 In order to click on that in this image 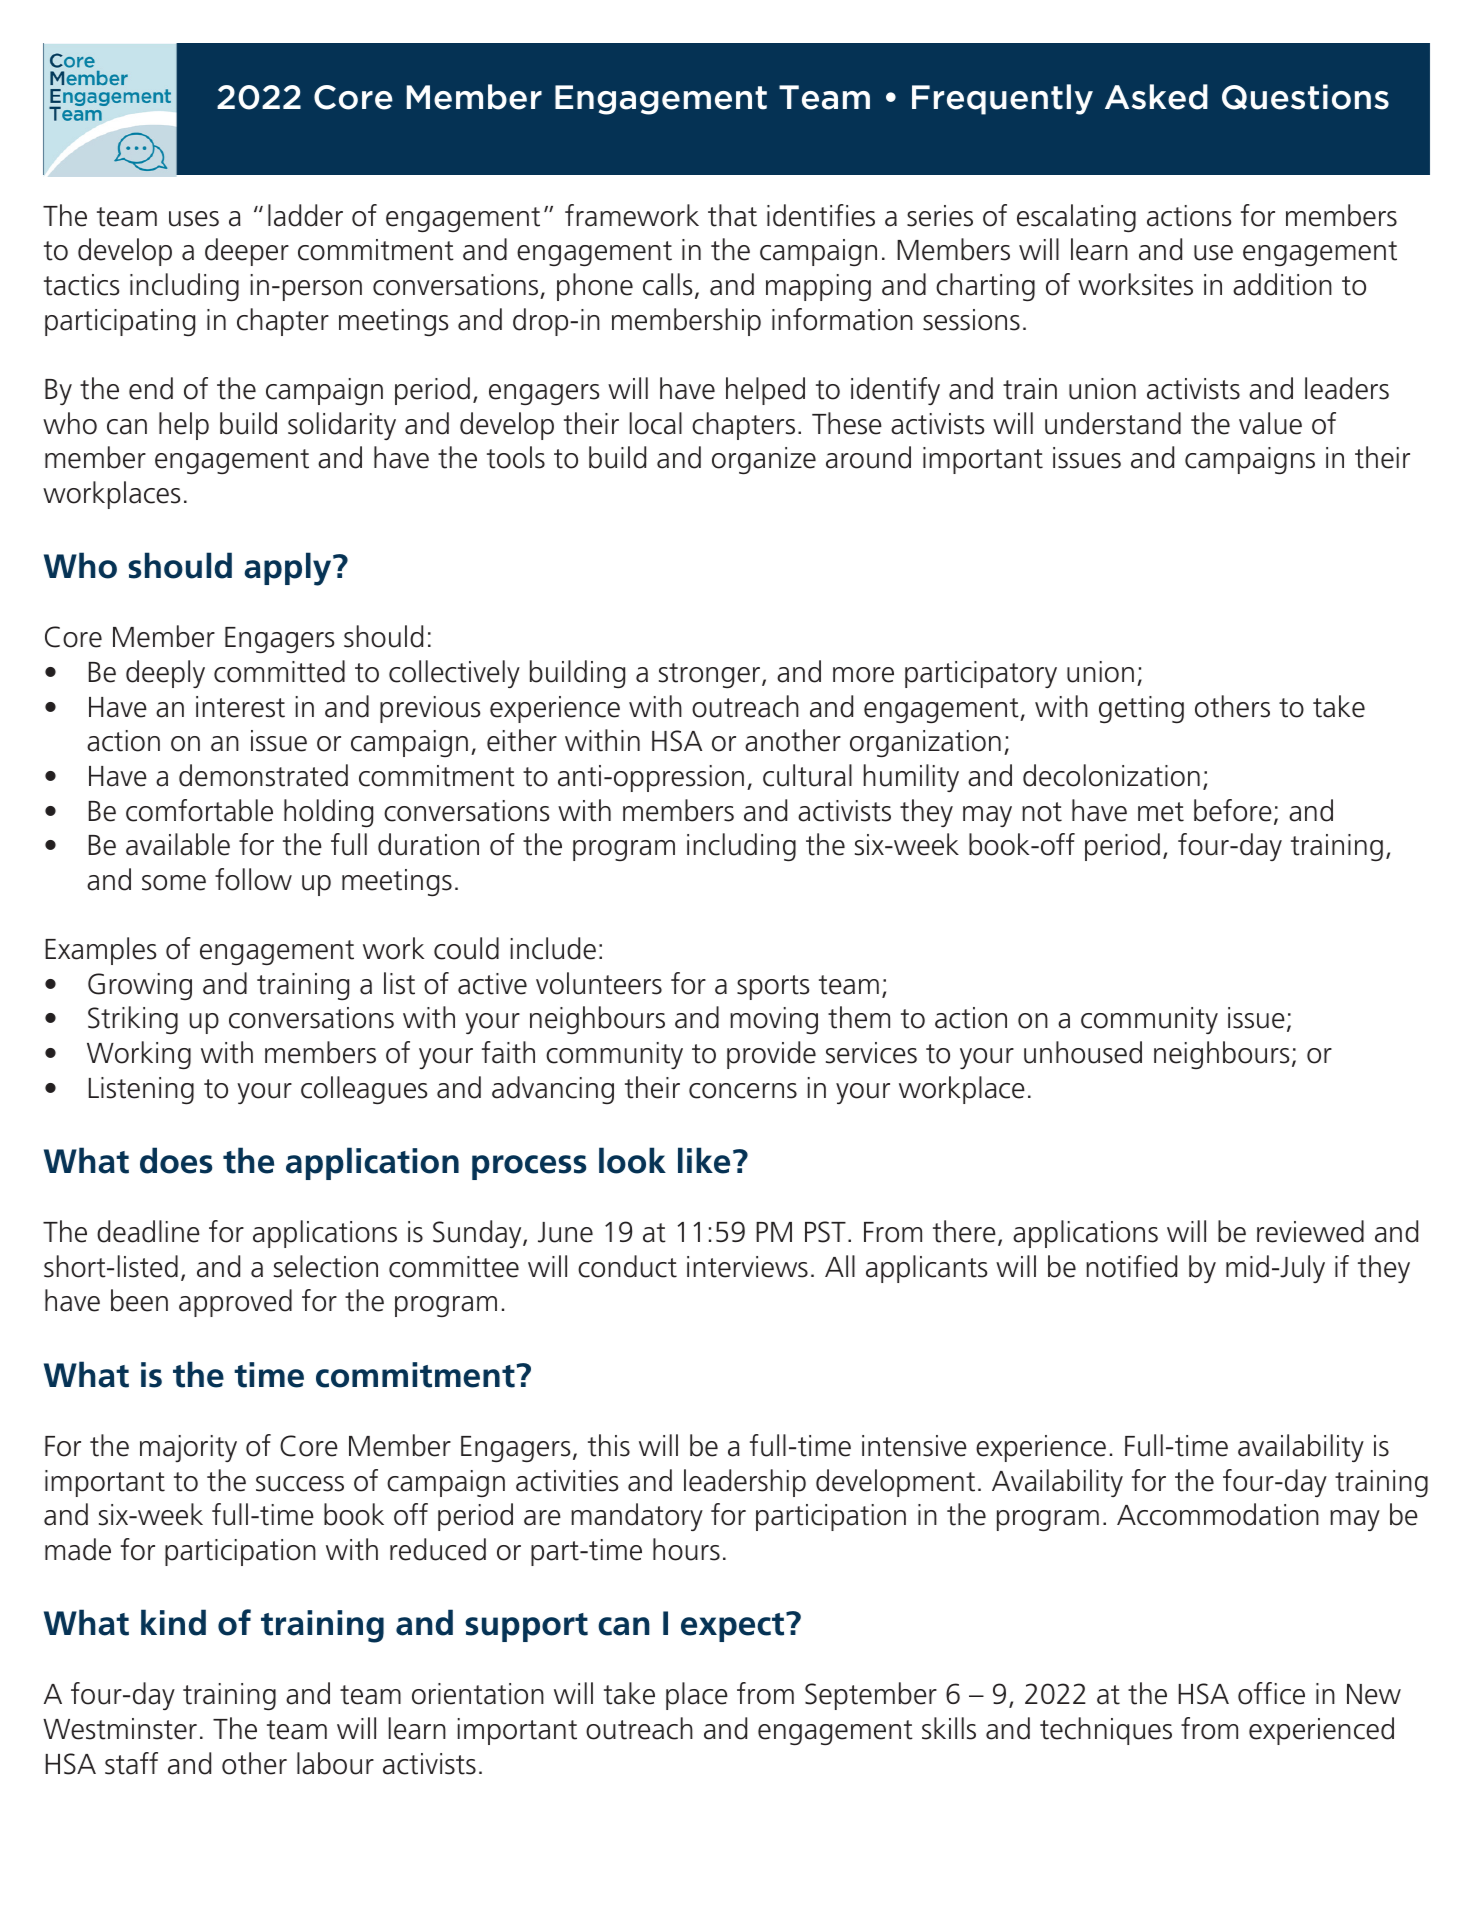, I will do `click(732, 215)`.
